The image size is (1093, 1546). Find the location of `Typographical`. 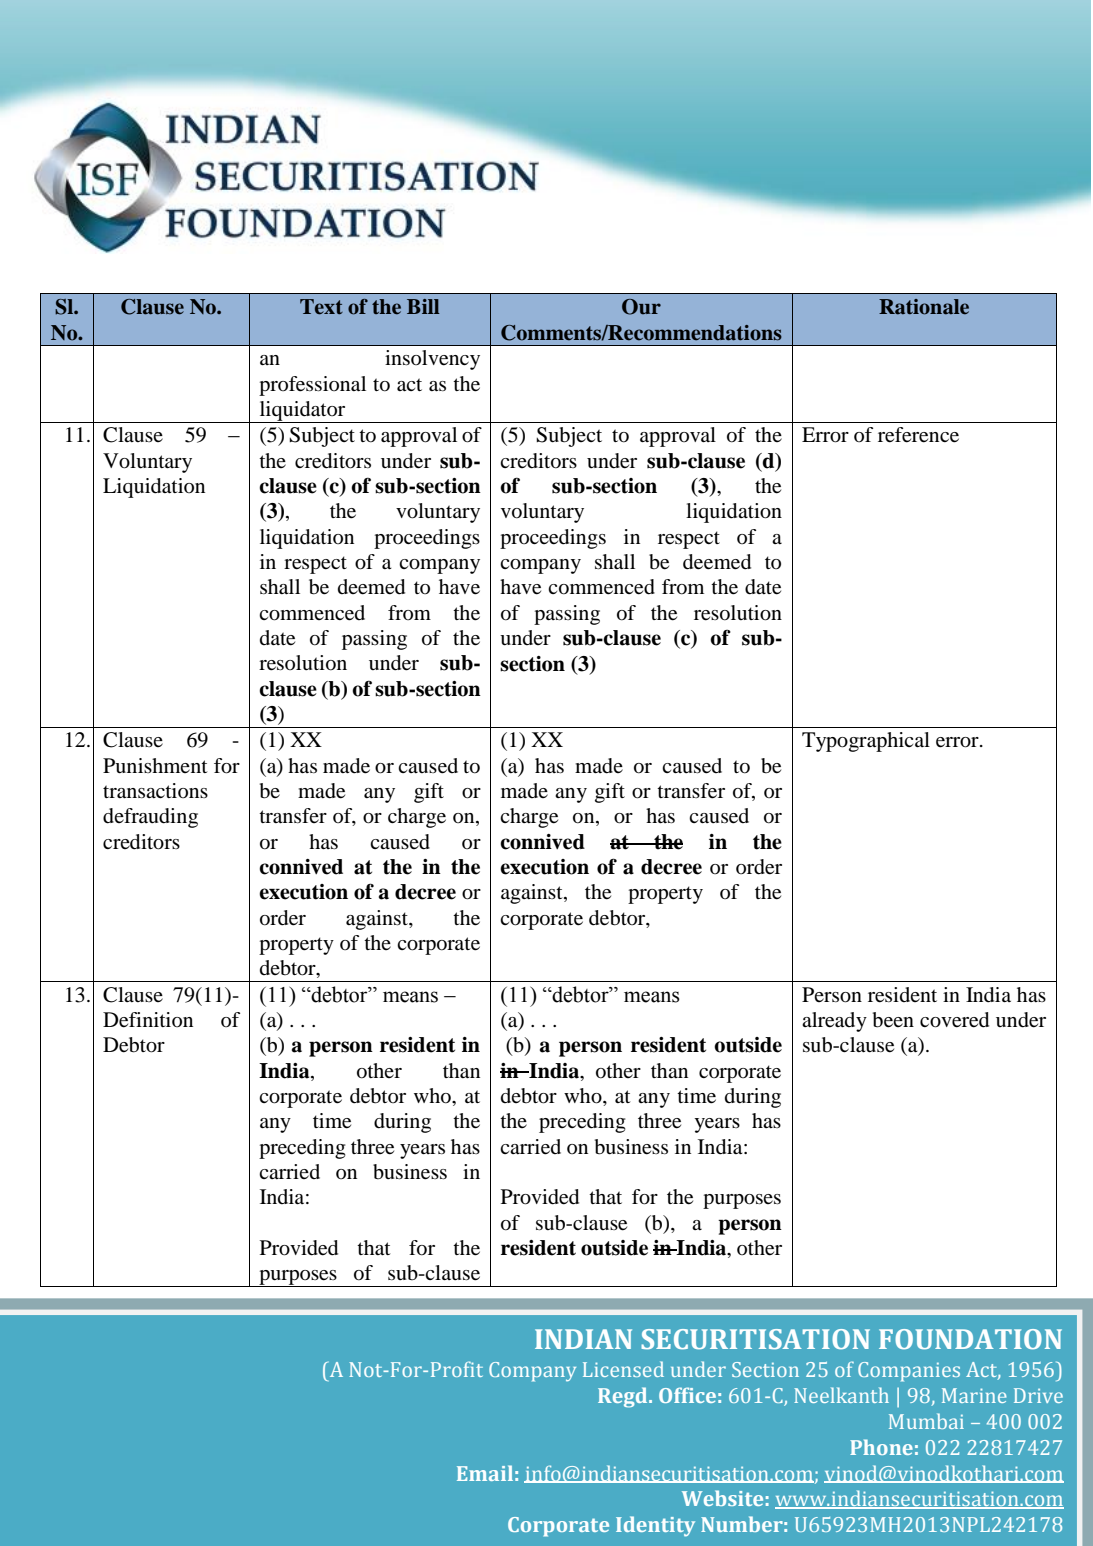

Typographical is located at coordinates (866, 742).
